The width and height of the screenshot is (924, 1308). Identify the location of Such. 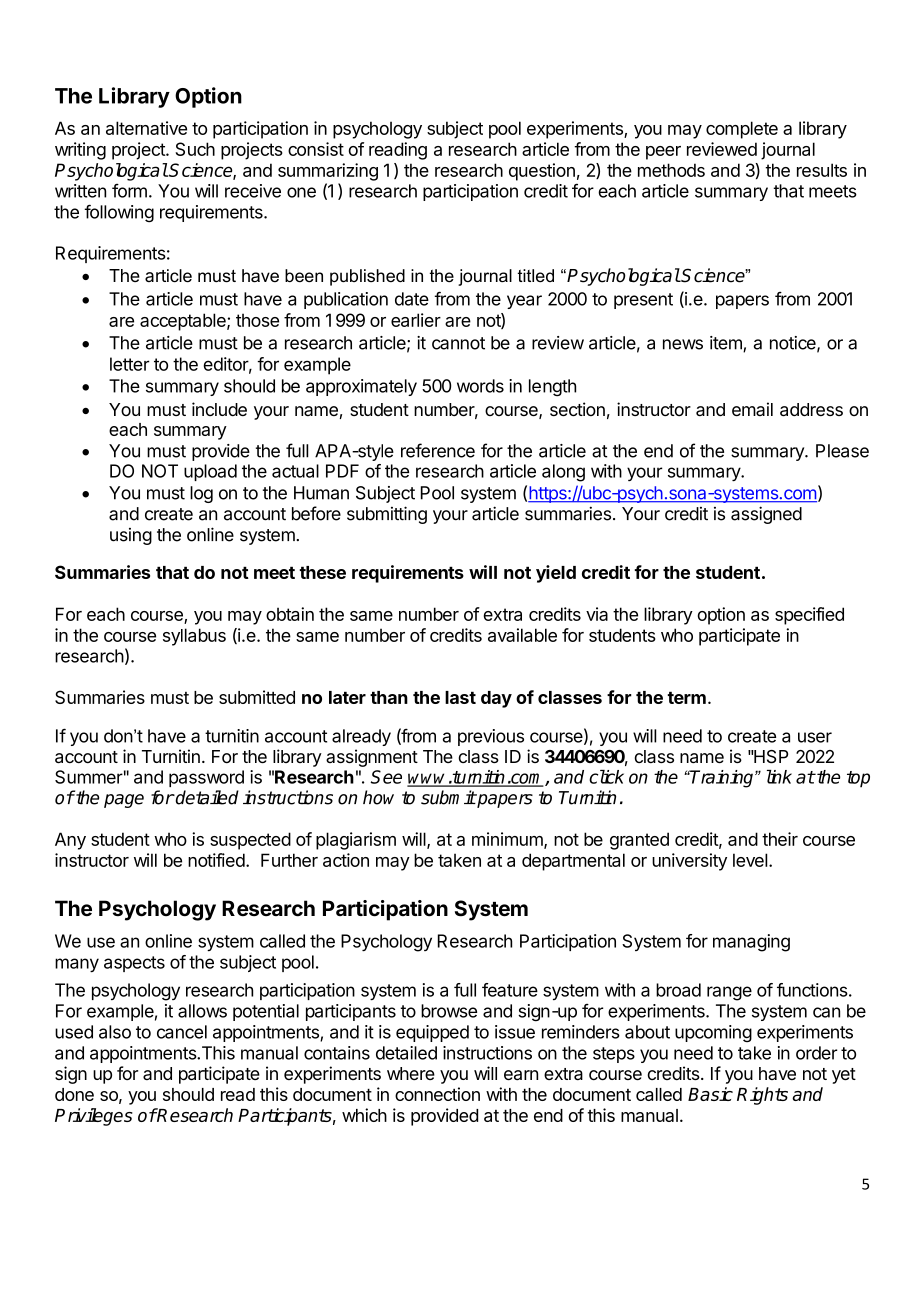
(195, 149).
